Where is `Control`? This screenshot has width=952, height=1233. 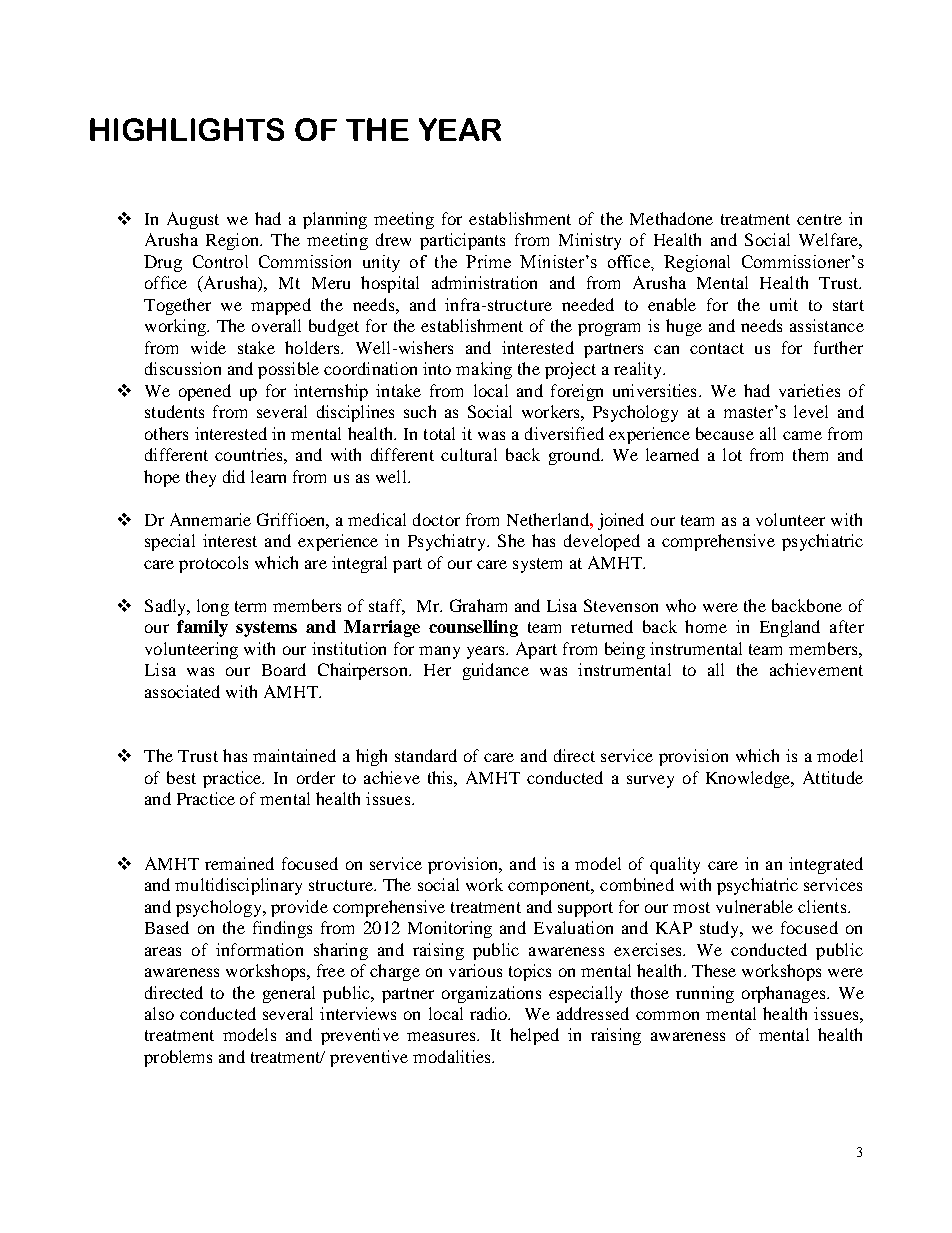
Control is located at coordinates (220, 261).
